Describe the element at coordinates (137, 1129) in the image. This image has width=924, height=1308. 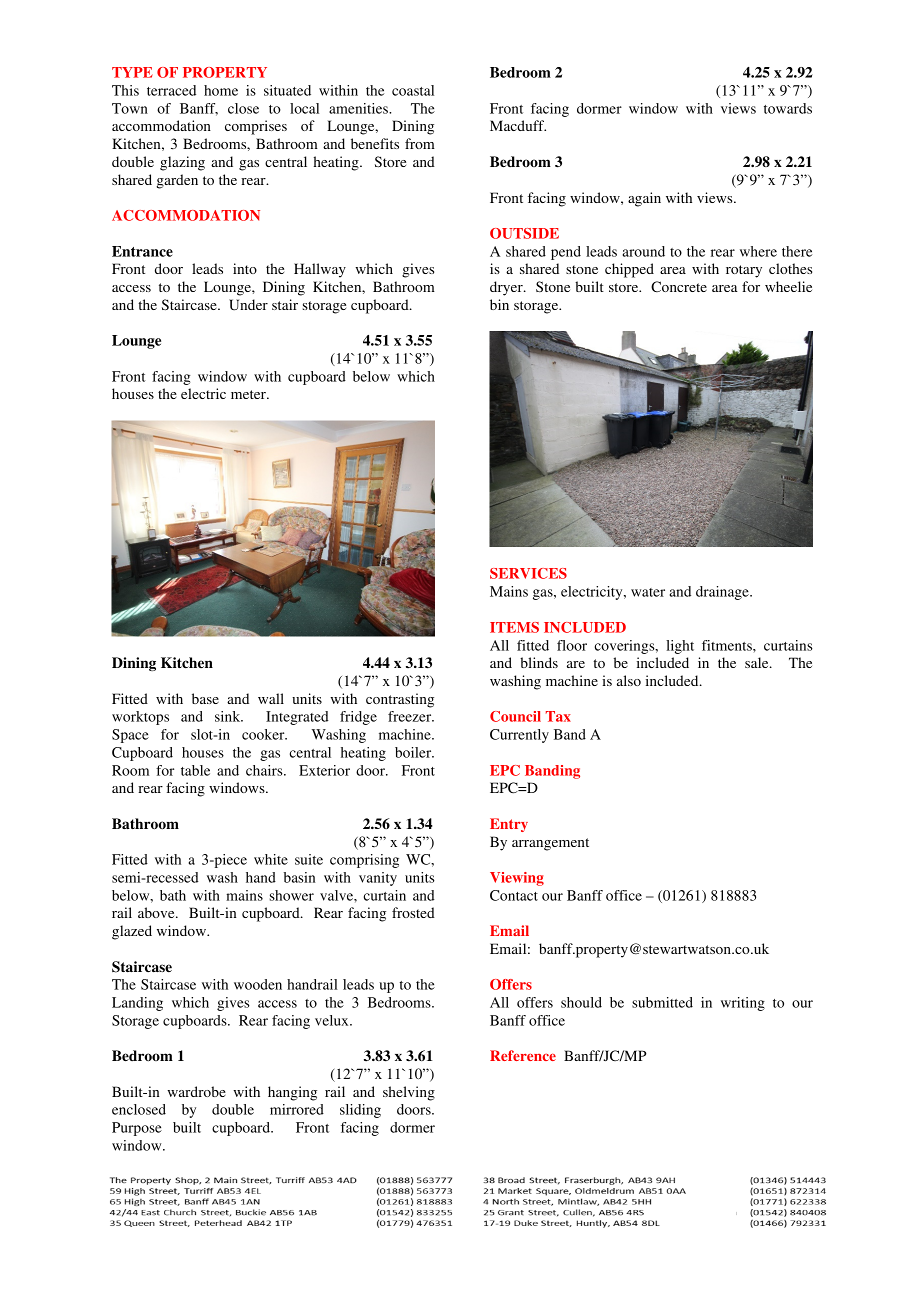
I see `Purpose` at that location.
